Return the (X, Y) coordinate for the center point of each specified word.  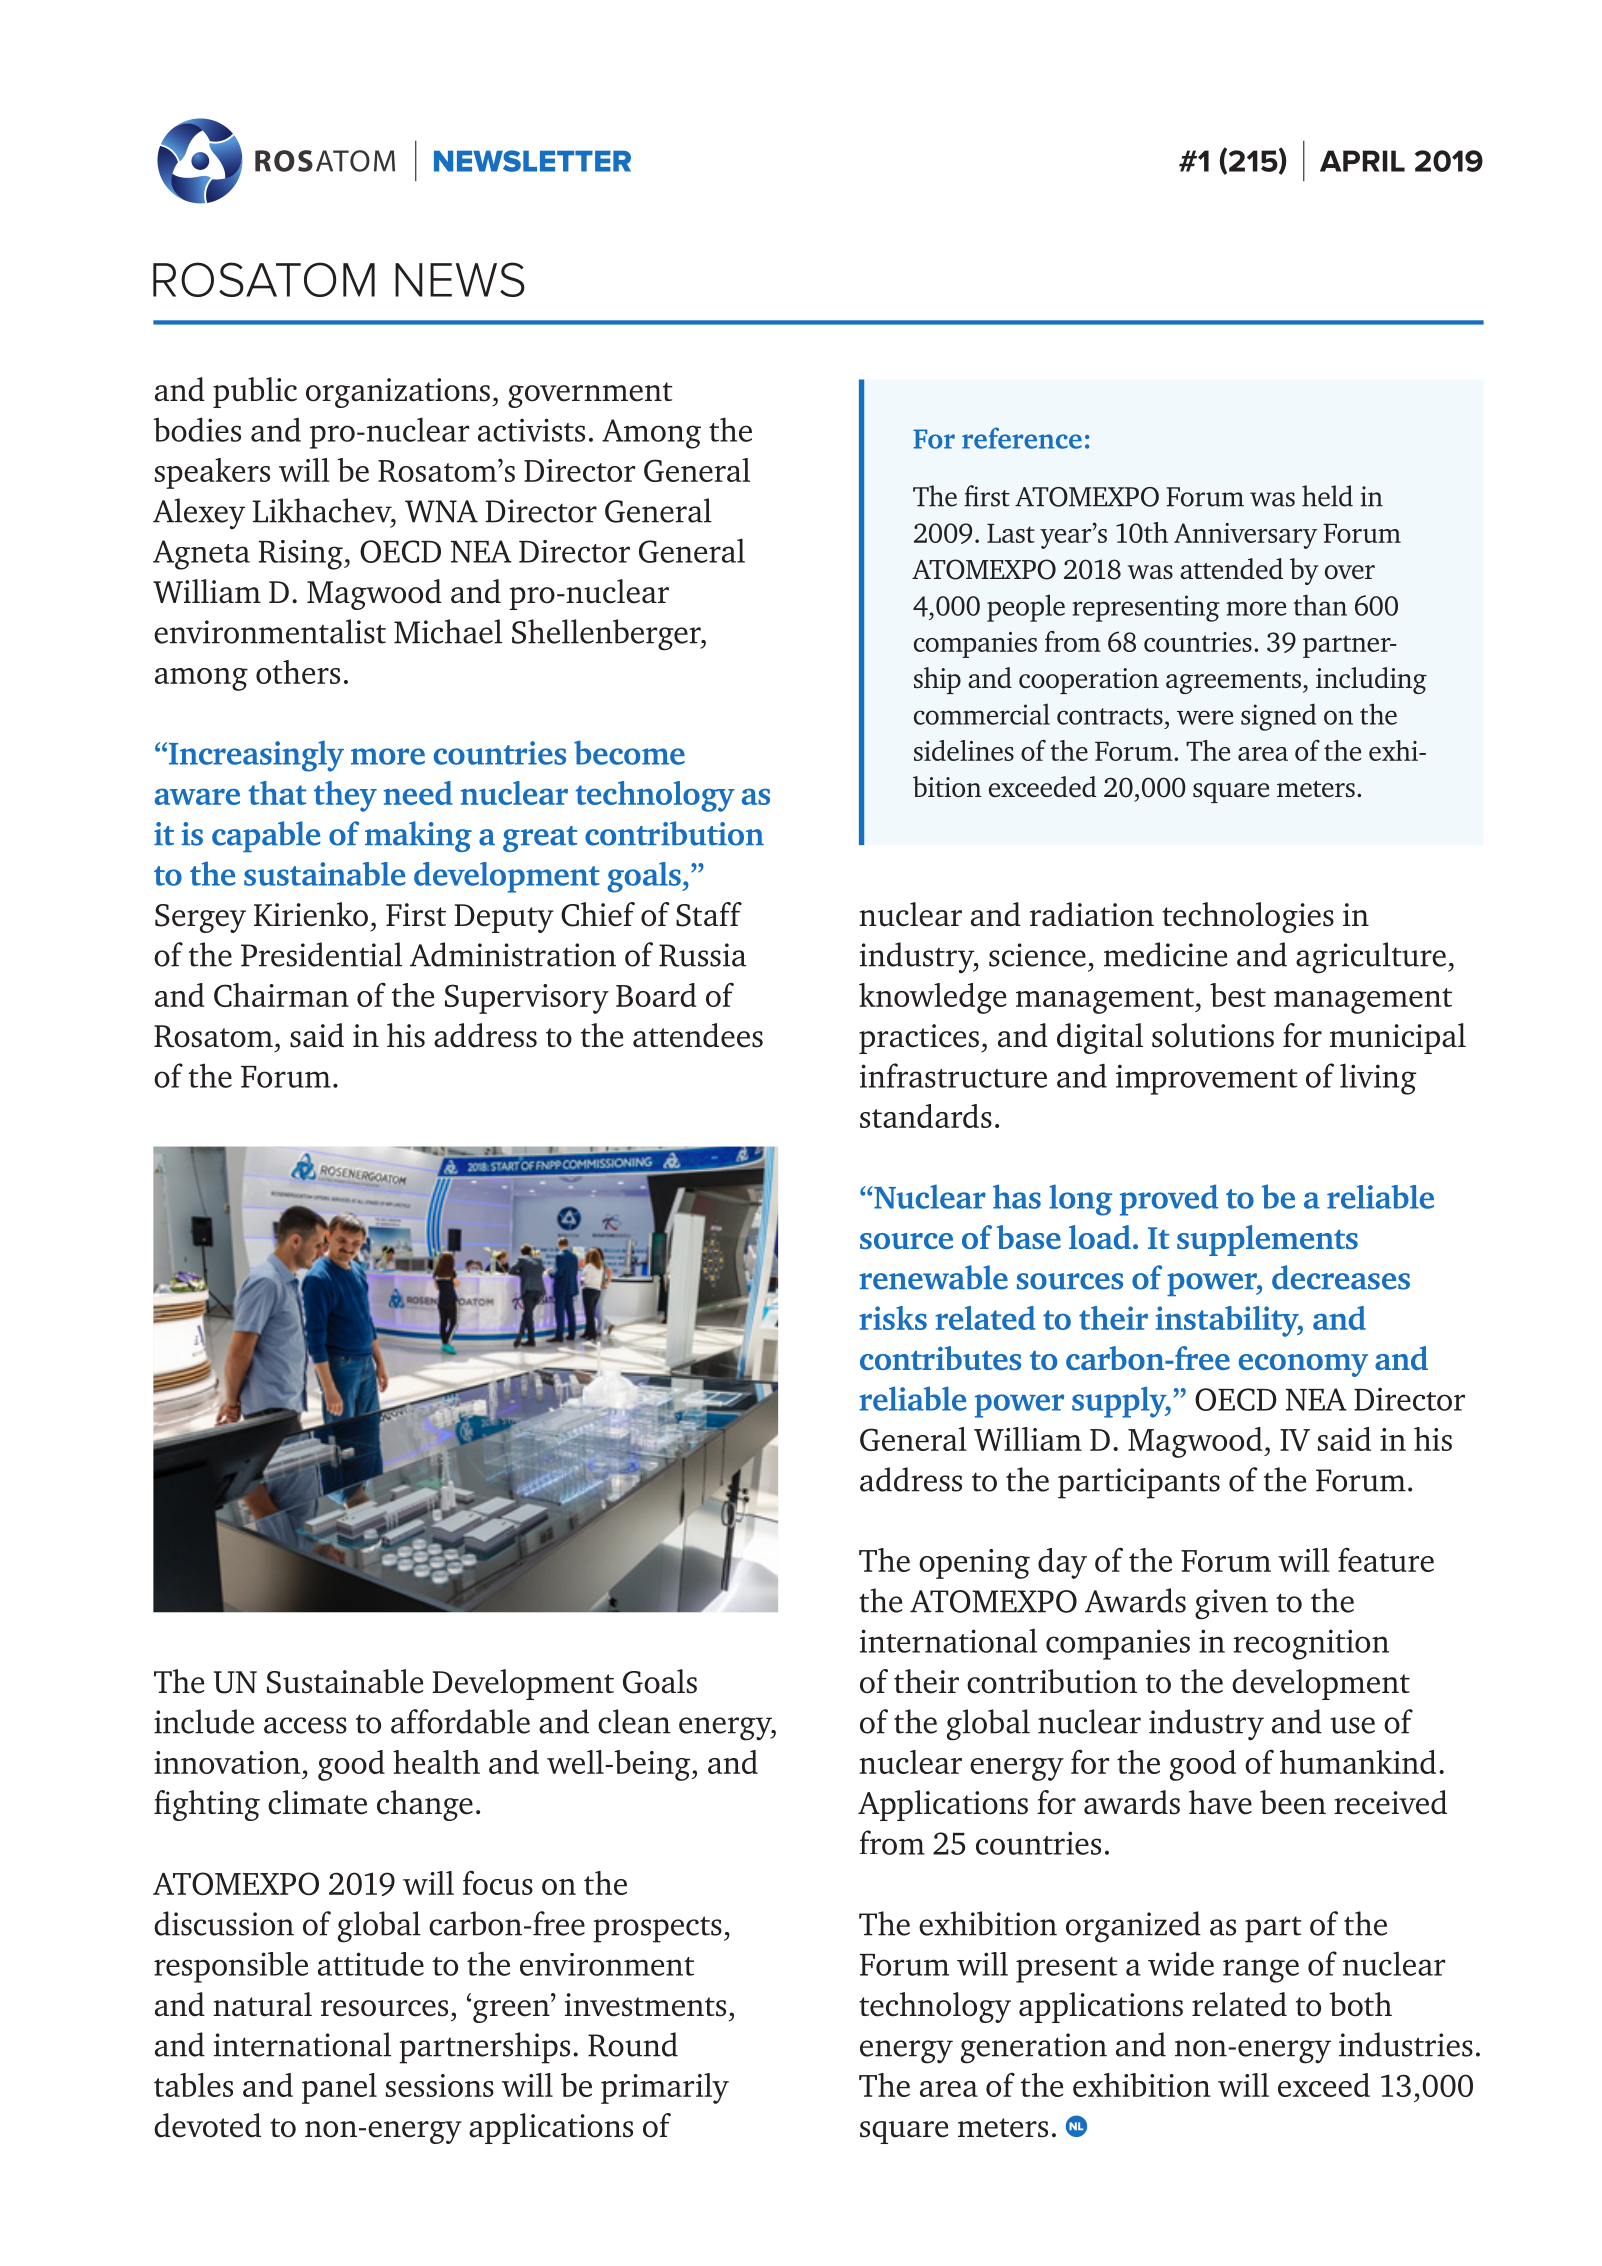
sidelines (964, 750)
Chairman (281, 995)
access (305, 1725)
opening (974, 1564)
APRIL (1362, 161)
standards (926, 1116)
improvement (1206, 1079)
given (1231, 1604)
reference (1022, 438)
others (298, 672)
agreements (1233, 683)
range (1261, 1971)
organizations (398, 393)
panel (339, 2088)
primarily (665, 2088)
